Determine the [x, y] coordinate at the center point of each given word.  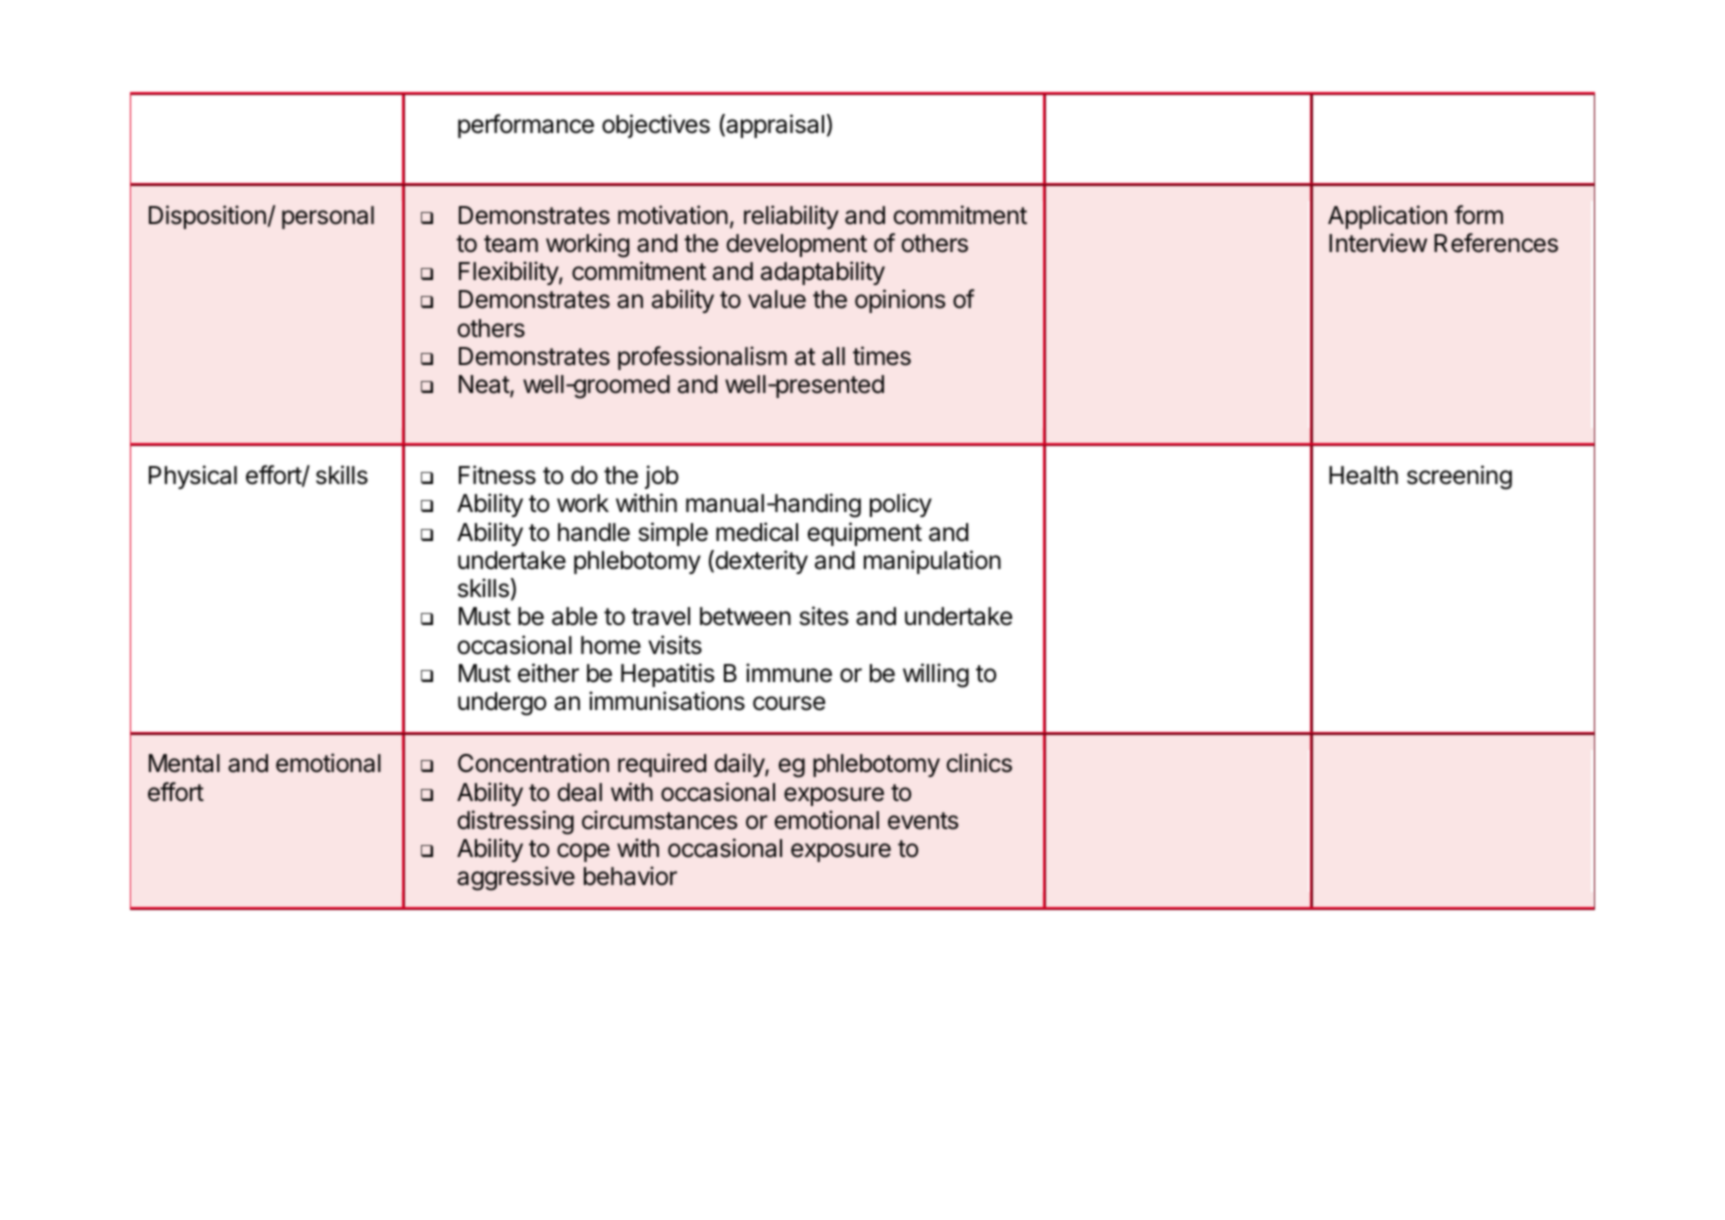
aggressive [516, 878]
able [574, 616]
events [923, 821]
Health [1363, 475]
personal [328, 217]
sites [824, 616]
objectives [656, 126]
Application [1387, 217]
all [833, 356]
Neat [485, 386]
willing [936, 675]
